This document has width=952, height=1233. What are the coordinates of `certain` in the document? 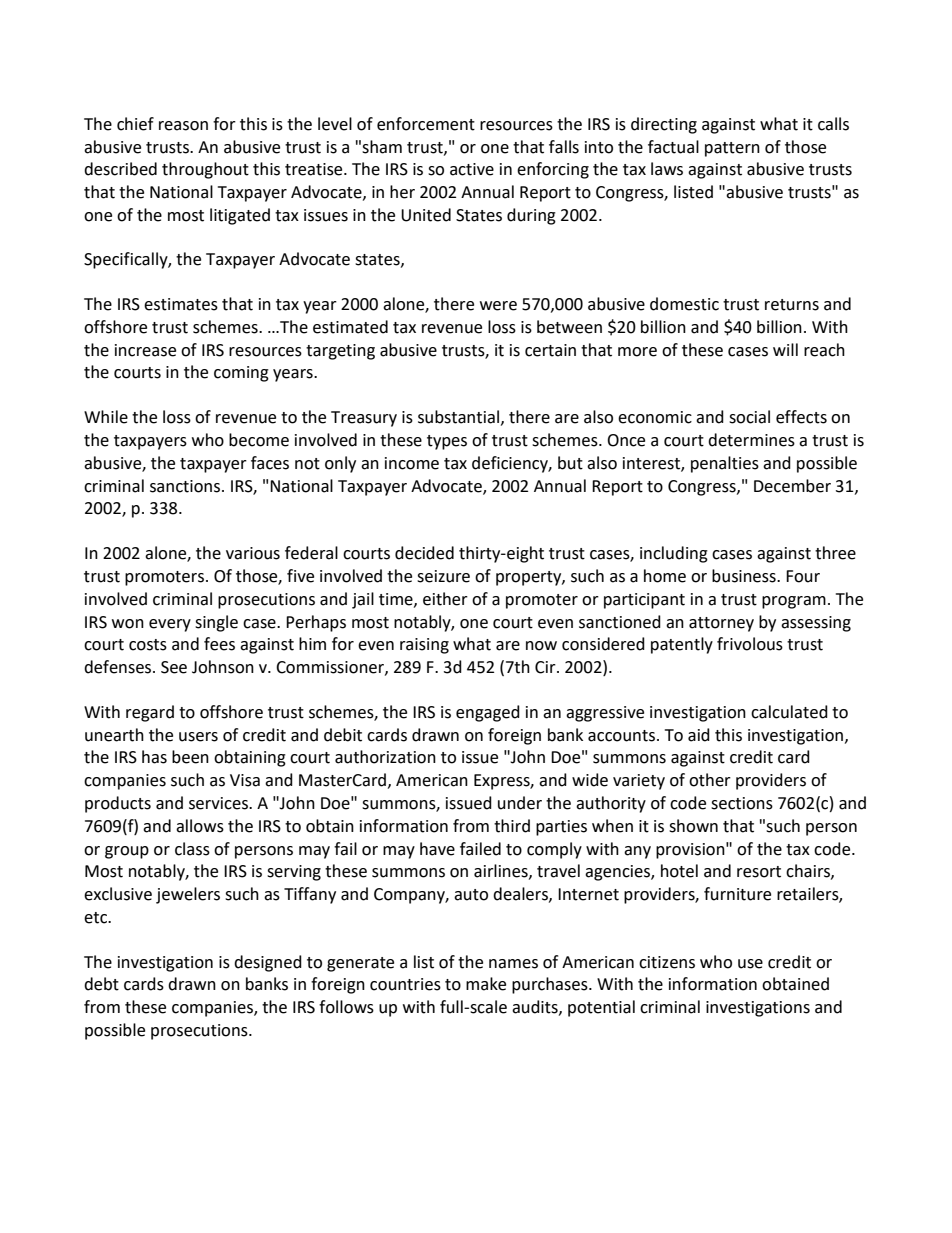 It's located at (550, 350).
